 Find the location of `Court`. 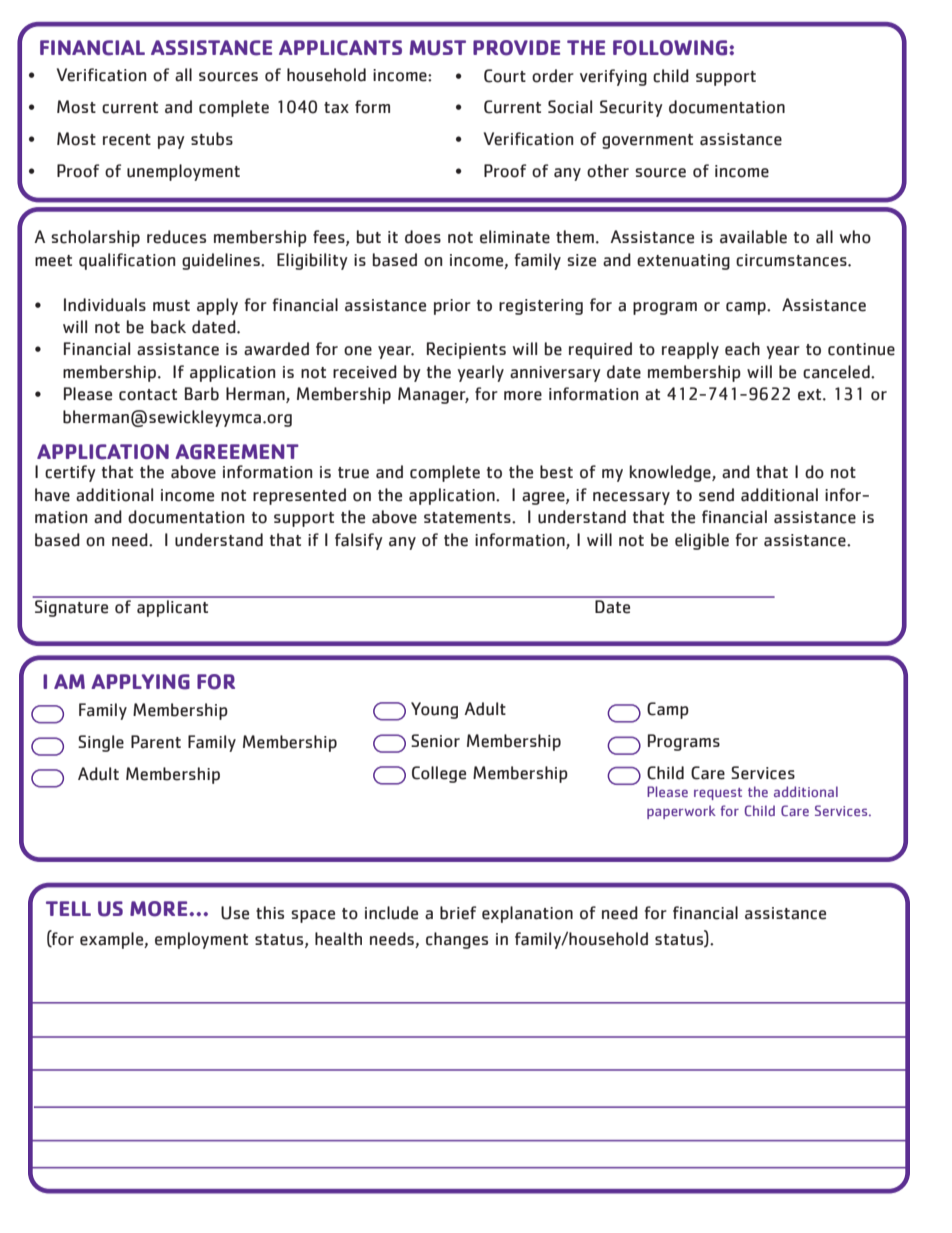

Court is located at coordinates (505, 76).
